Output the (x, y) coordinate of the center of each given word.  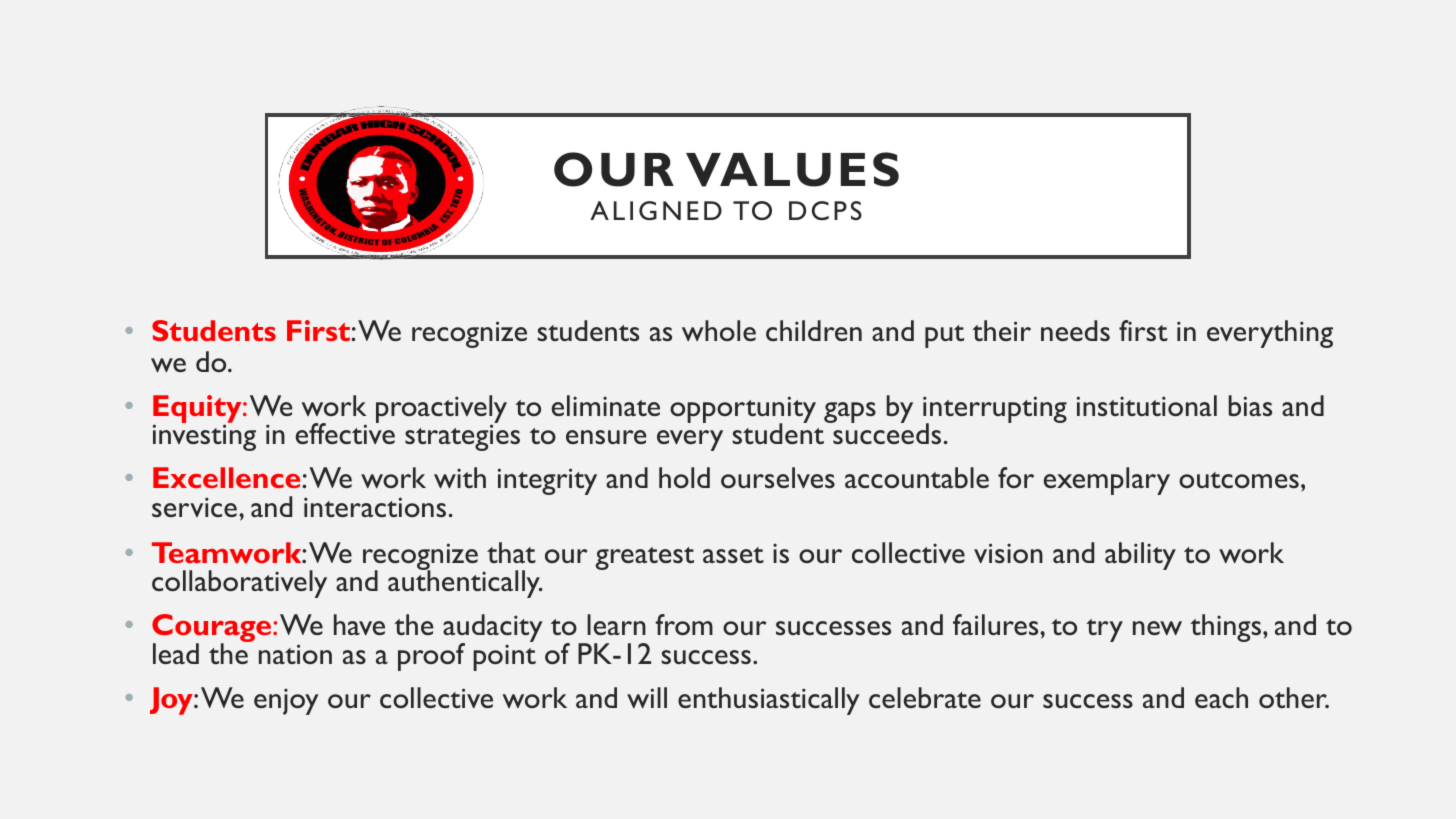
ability (1140, 556)
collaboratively (239, 584)
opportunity (743, 410)
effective (345, 432)
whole (719, 330)
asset (733, 555)
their (1001, 330)
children (814, 330)
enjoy (286, 701)
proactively (441, 410)
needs (1075, 330)
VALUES (792, 169)
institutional (1147, 405)
